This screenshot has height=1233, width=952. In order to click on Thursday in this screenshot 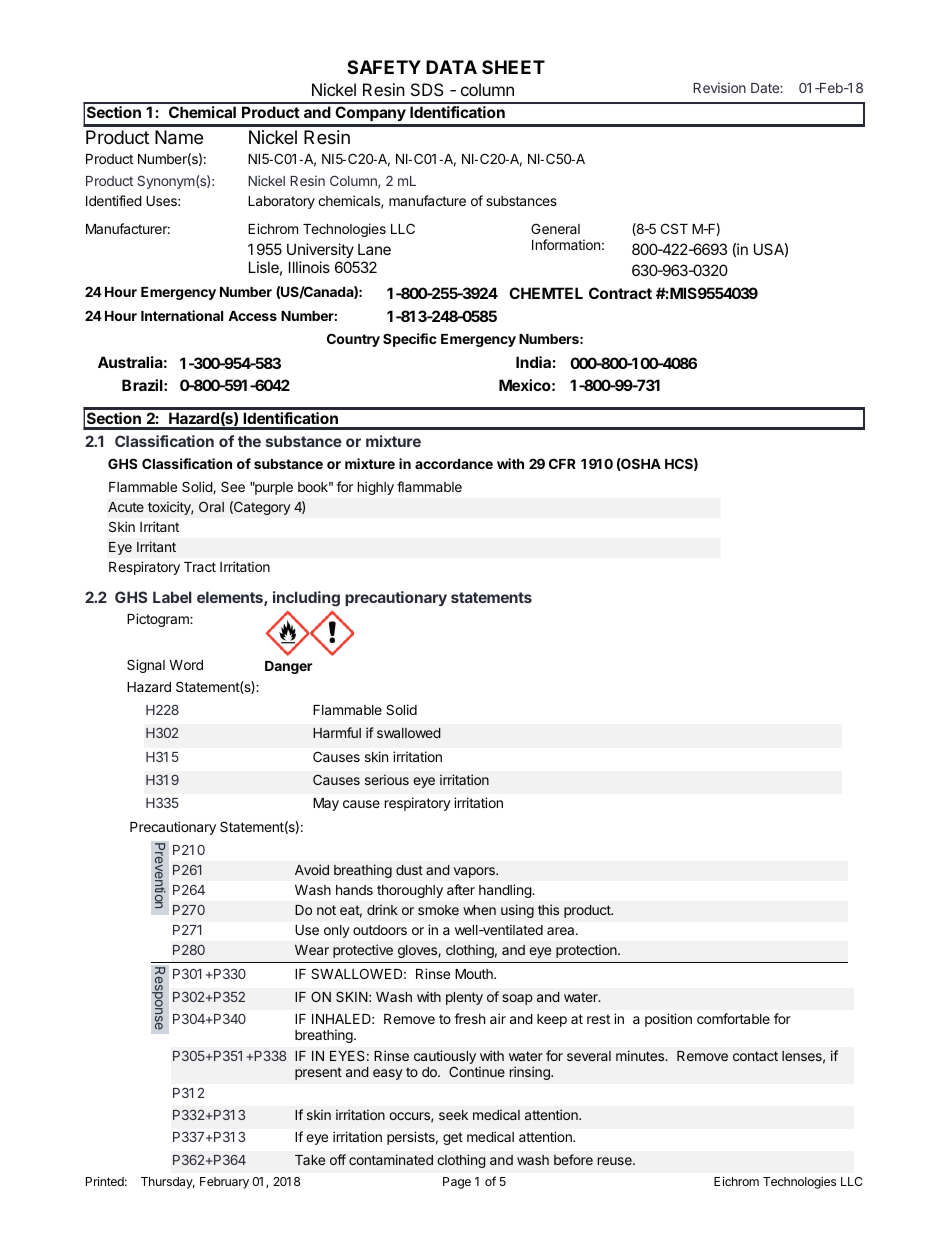, I will do `click(168, 1183)`.
